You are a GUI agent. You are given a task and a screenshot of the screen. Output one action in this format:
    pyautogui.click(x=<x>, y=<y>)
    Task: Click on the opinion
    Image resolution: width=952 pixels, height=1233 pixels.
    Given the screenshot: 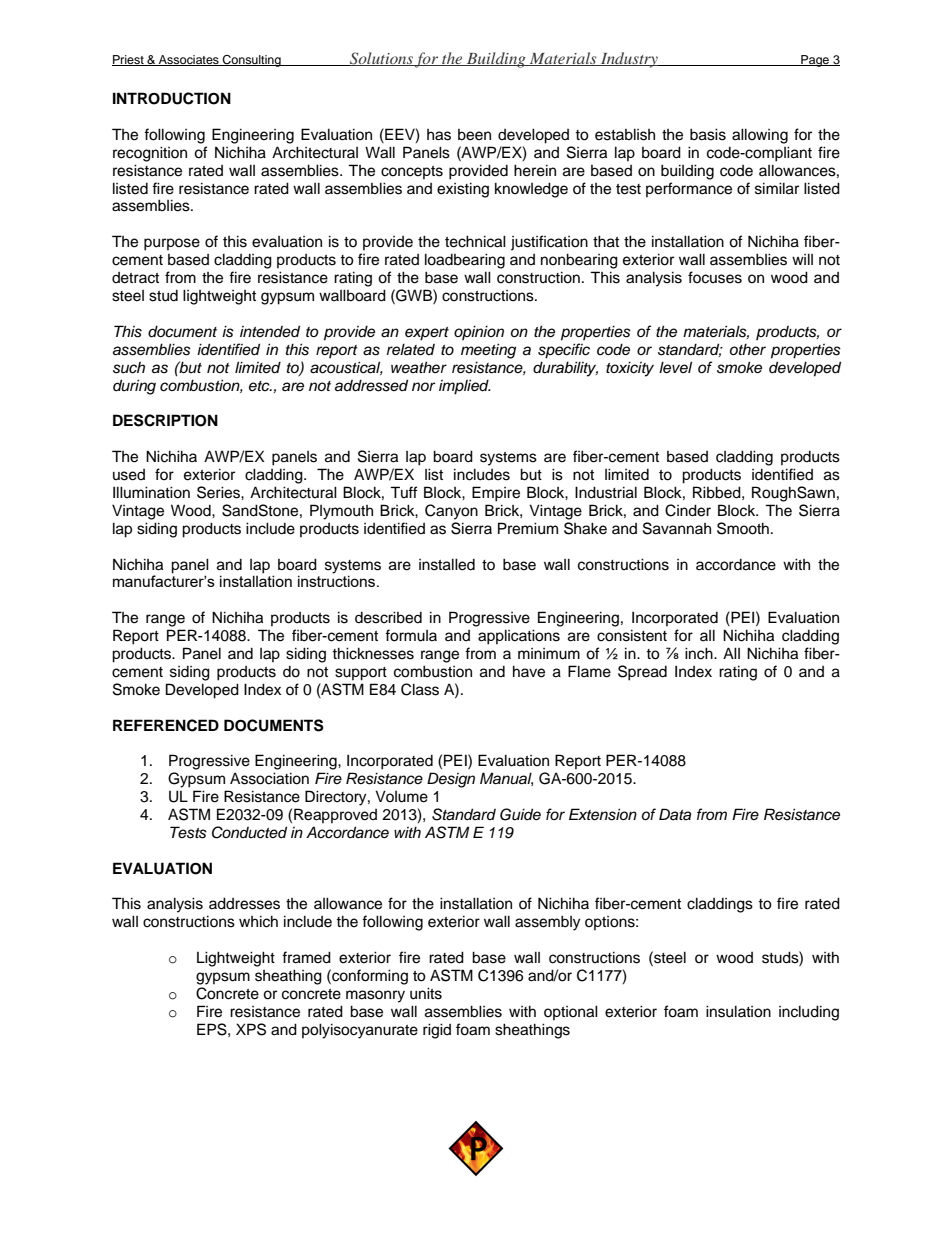 What is the action you would take?
    pyautogui.click(x=479, y=332)
